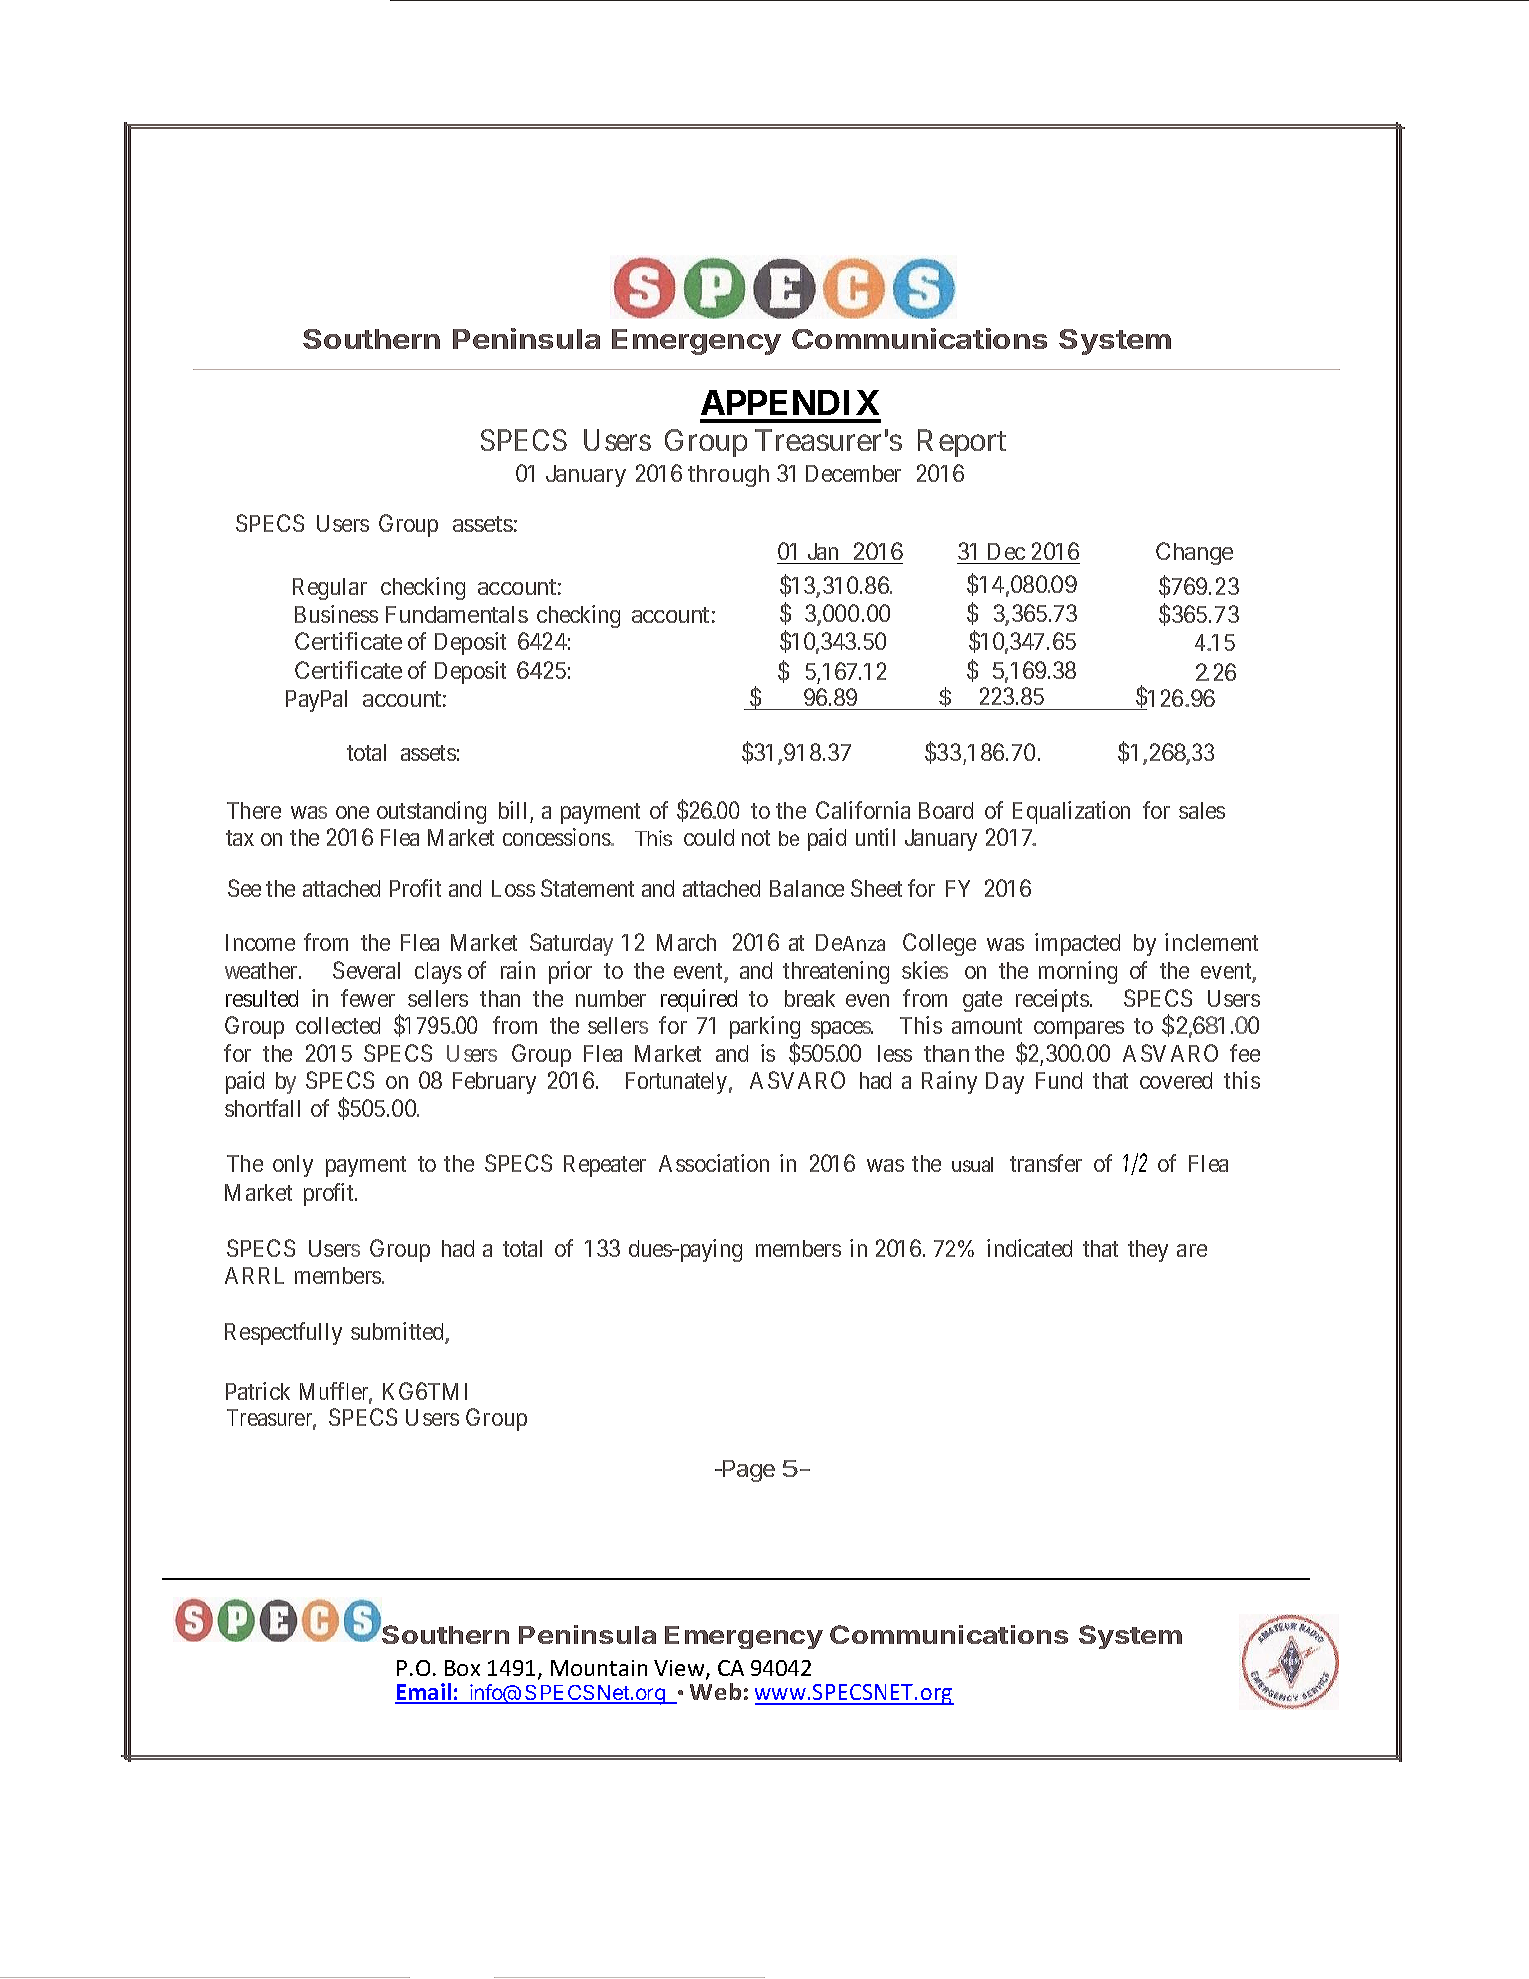 This document has height=1979, width=1529. I want to click on Change, so click(1194, 553).
